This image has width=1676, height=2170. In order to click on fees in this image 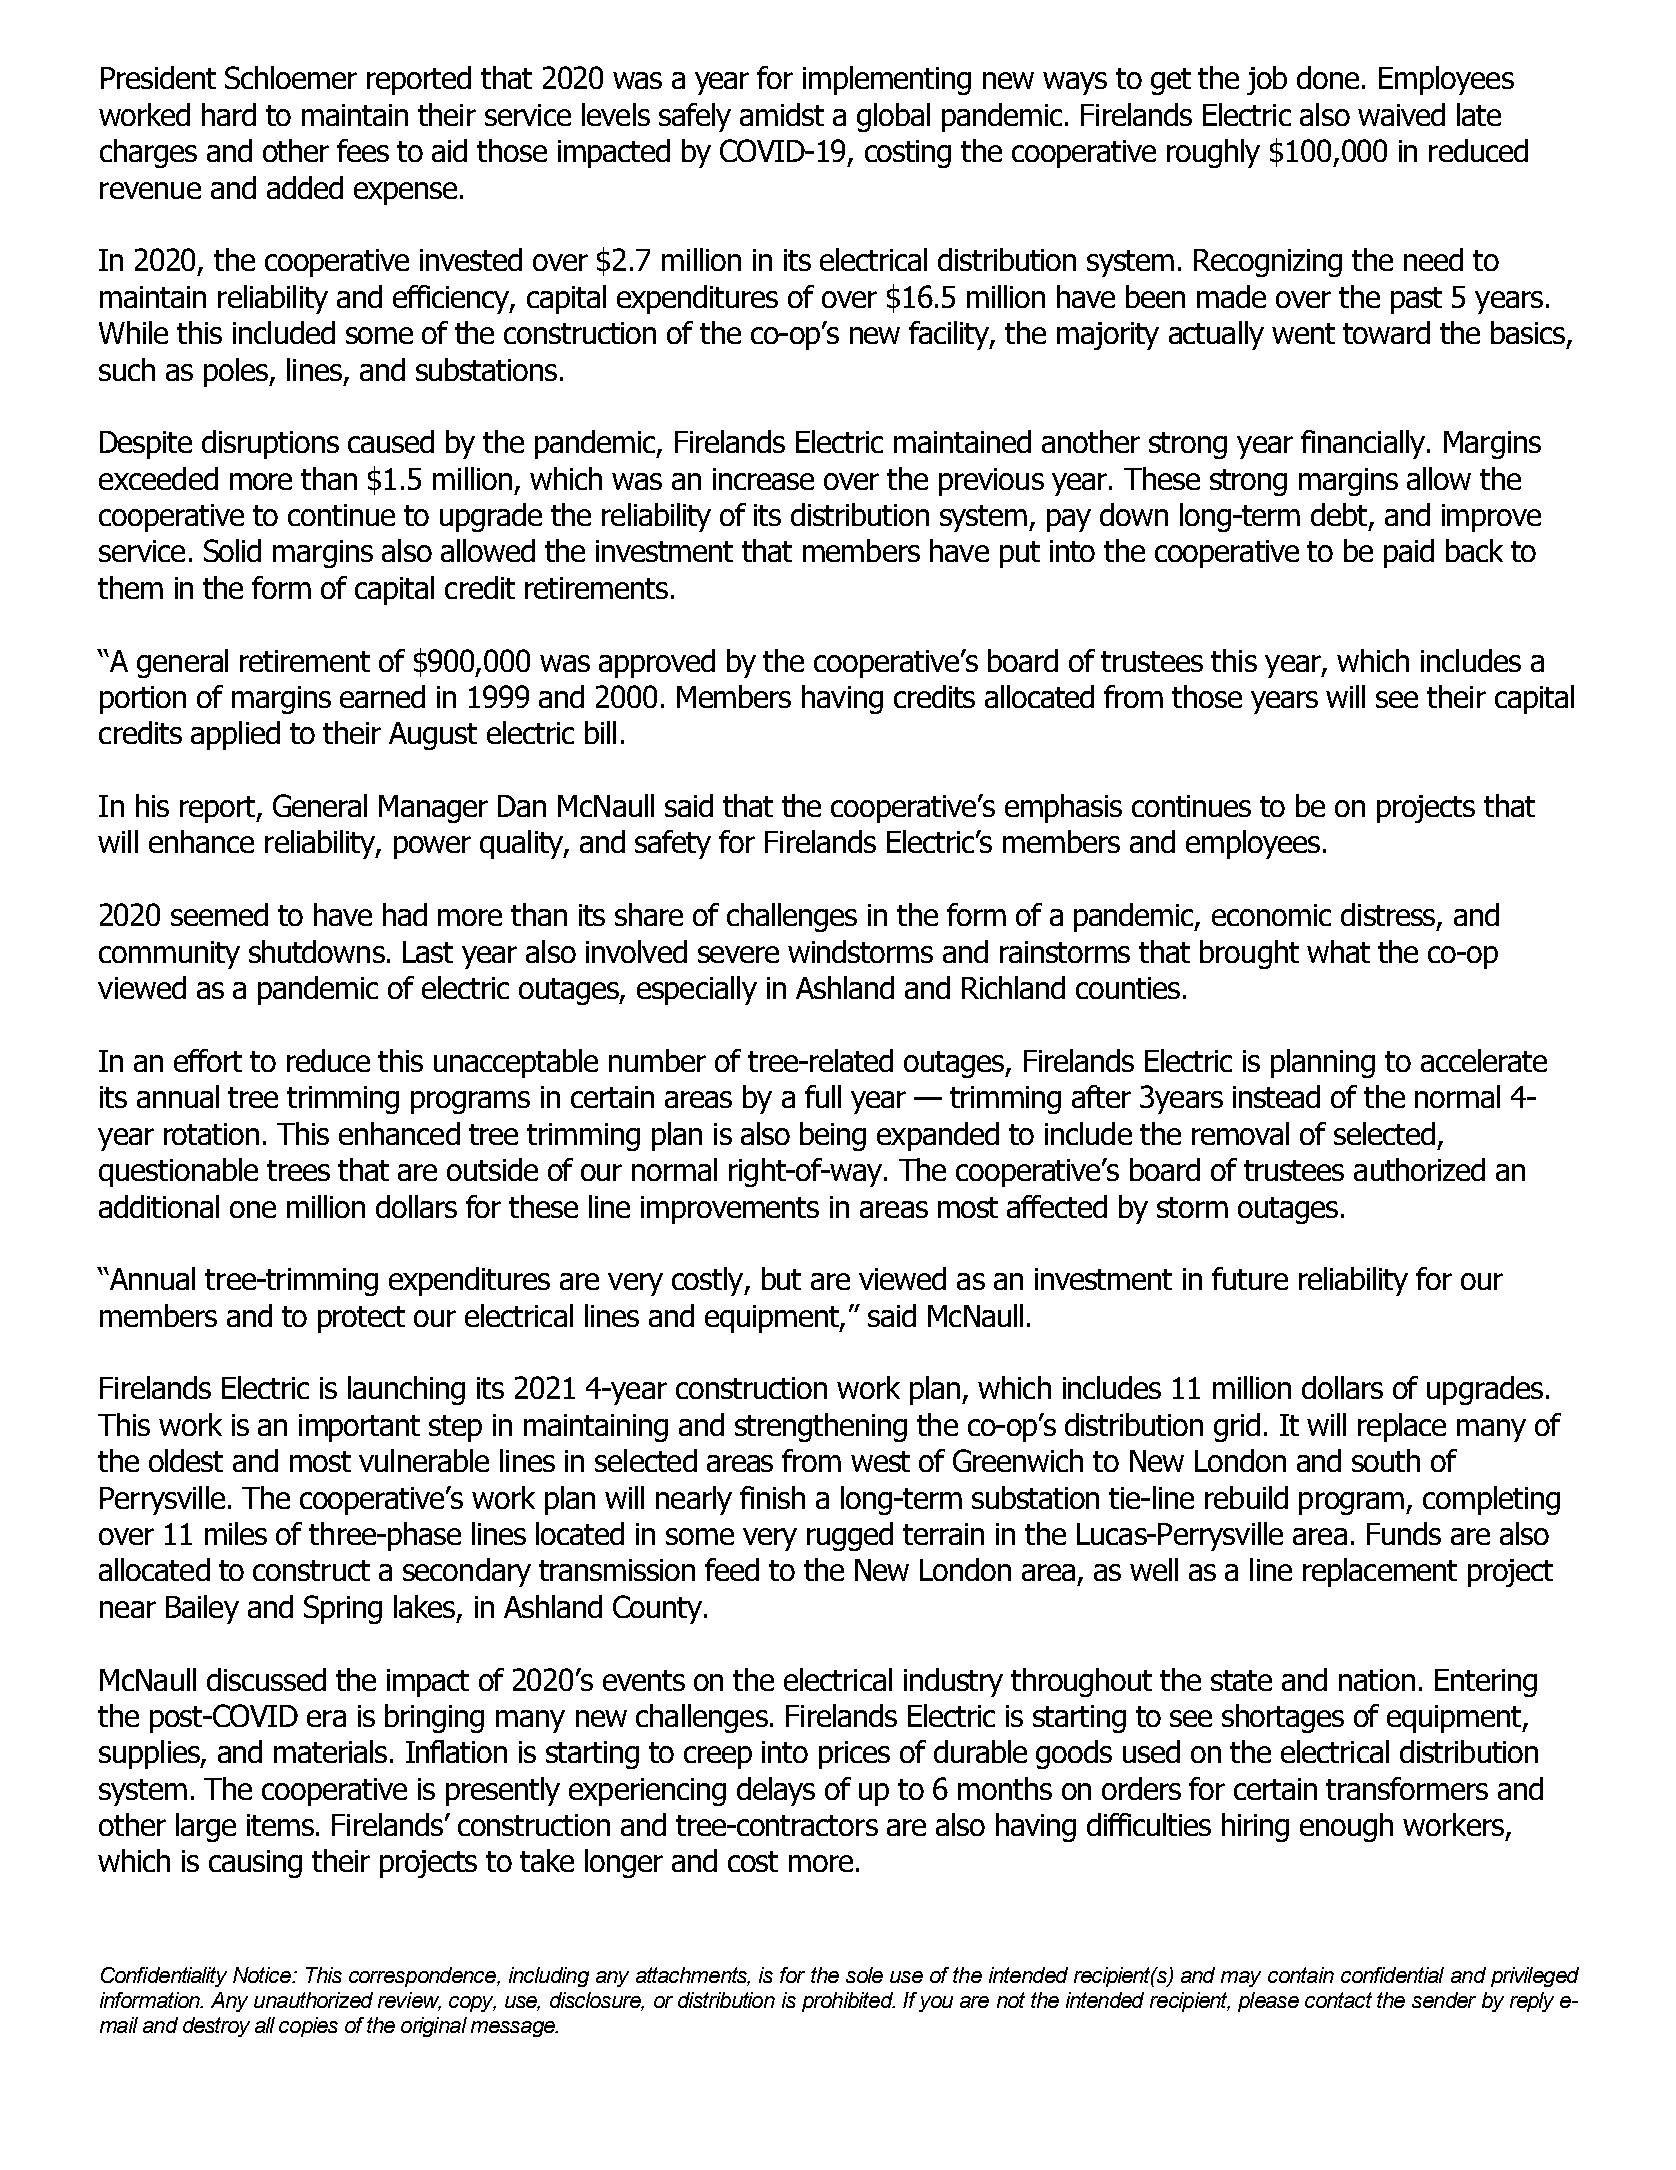, I will do `click(363, 150)`.
